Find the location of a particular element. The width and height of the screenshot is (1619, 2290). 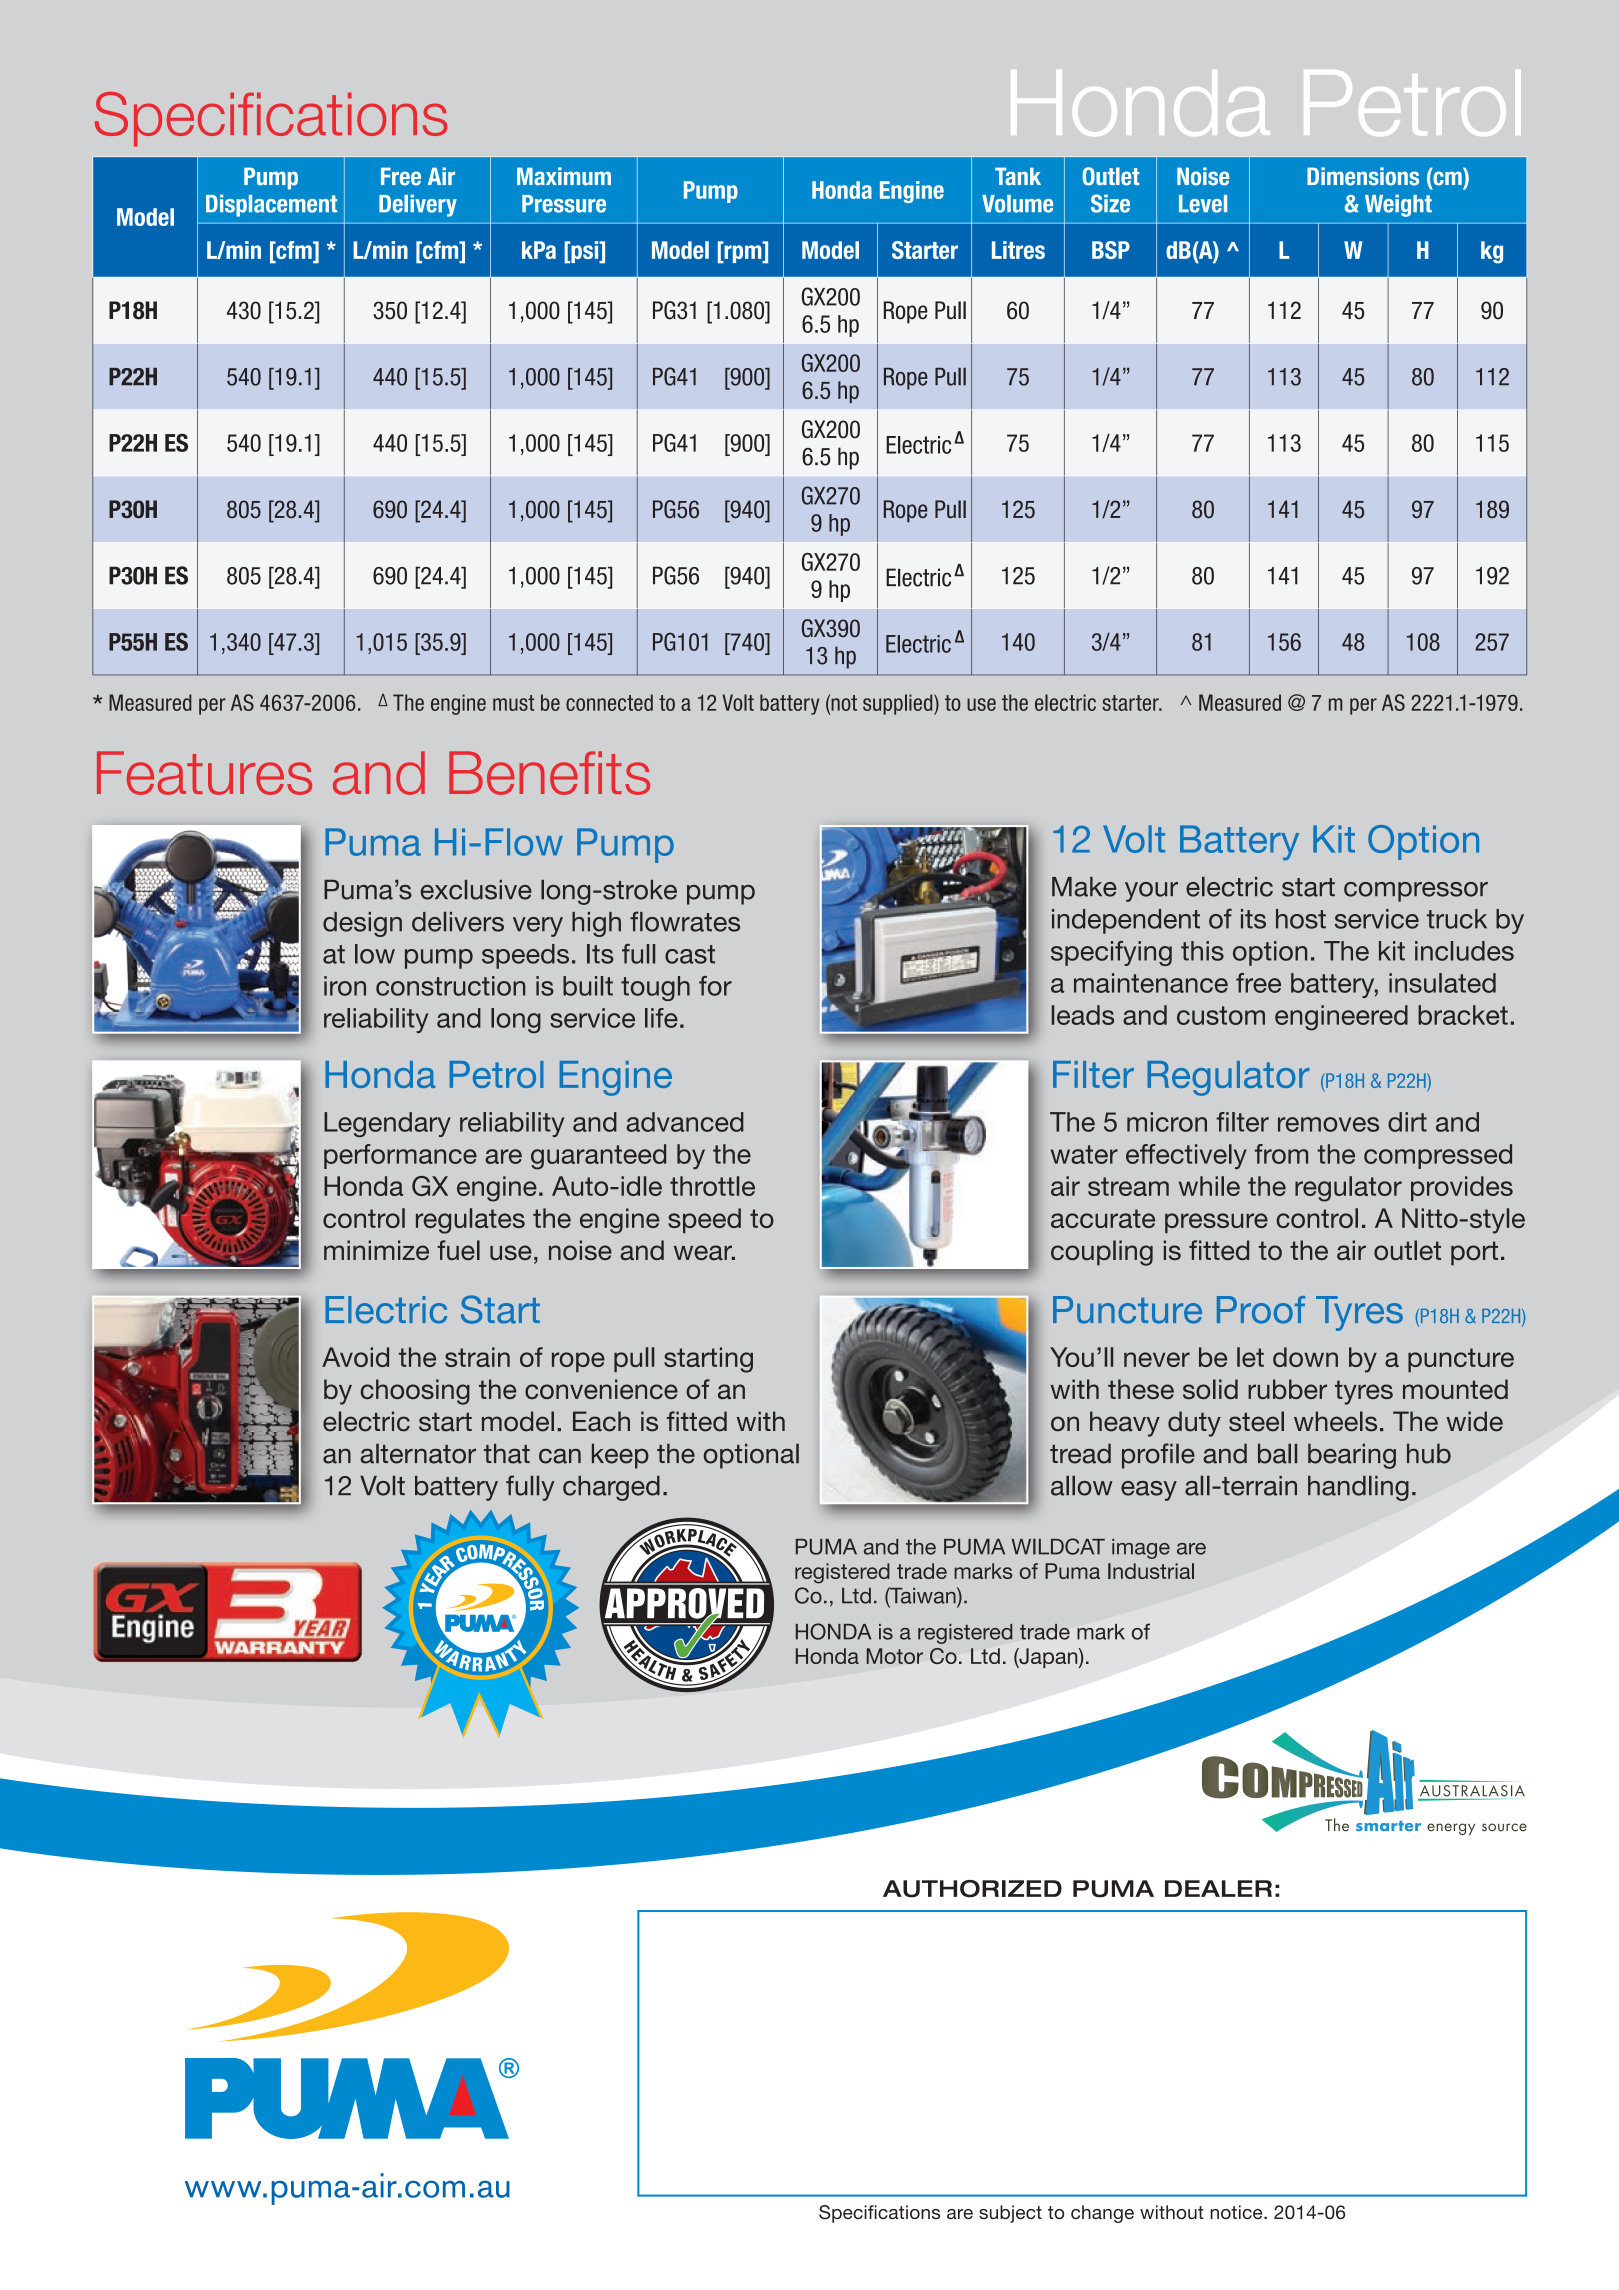

handling is located at coordinates (1358, 1488).
